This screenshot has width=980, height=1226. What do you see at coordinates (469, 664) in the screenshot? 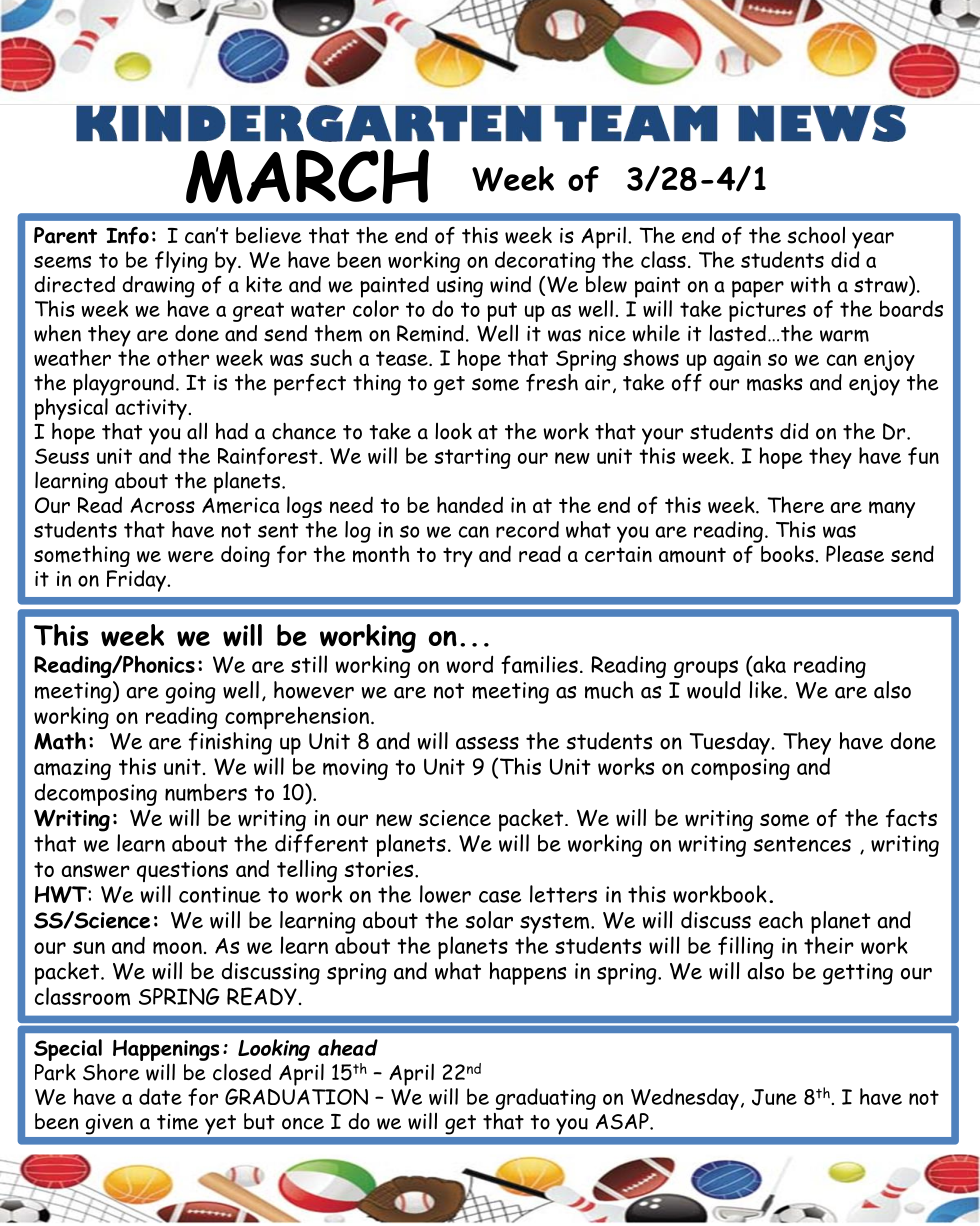
I see `word` at bounding box center [469, 664].
